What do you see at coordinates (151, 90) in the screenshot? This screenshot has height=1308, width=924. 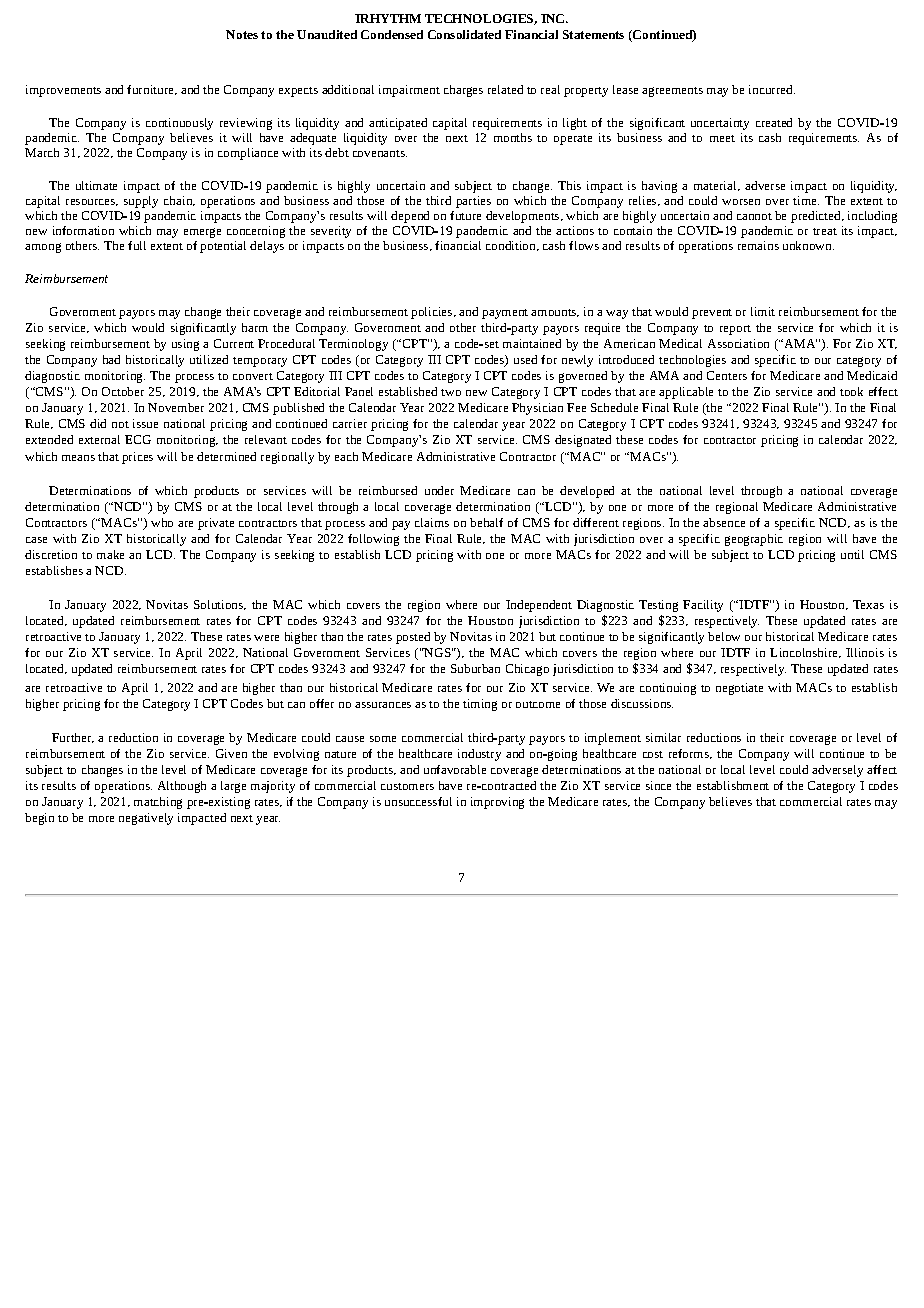 I see `furniture` at bounding box center [151, 90].
